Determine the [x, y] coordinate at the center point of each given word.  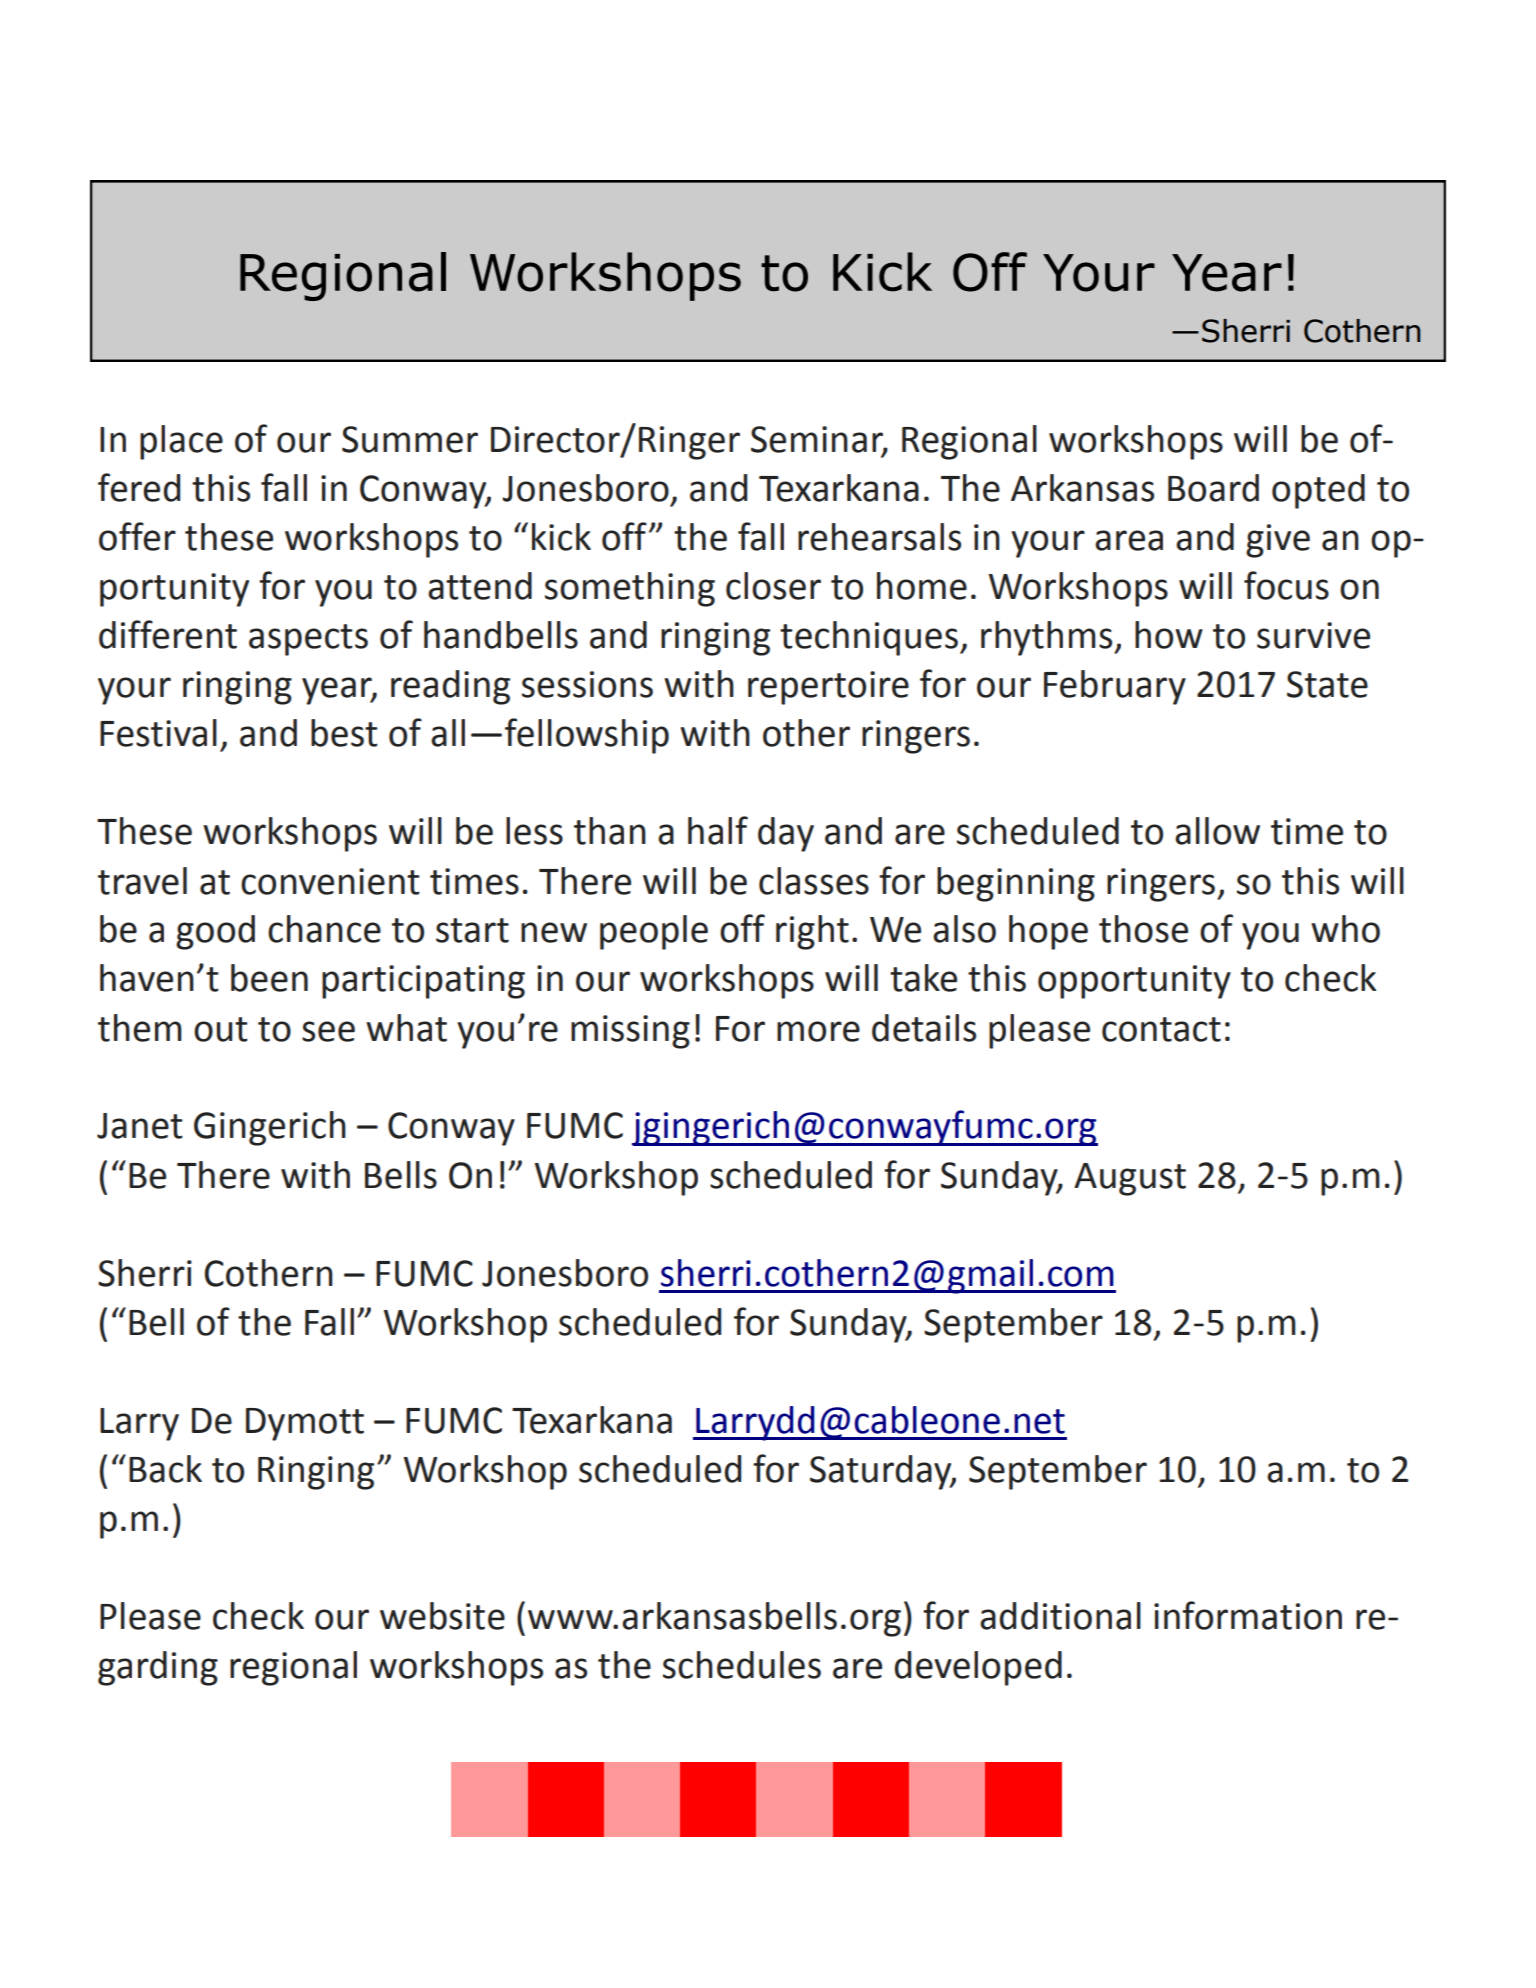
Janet [140, 1126]
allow [1217, 831]
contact [1161, 1029]
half [718, 830]
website [442, 1616]
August [1130, 1179]
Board [1213, 488]
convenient [330, 881]
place [181, 442]
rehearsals [879, 537]
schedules [742, 1665]
